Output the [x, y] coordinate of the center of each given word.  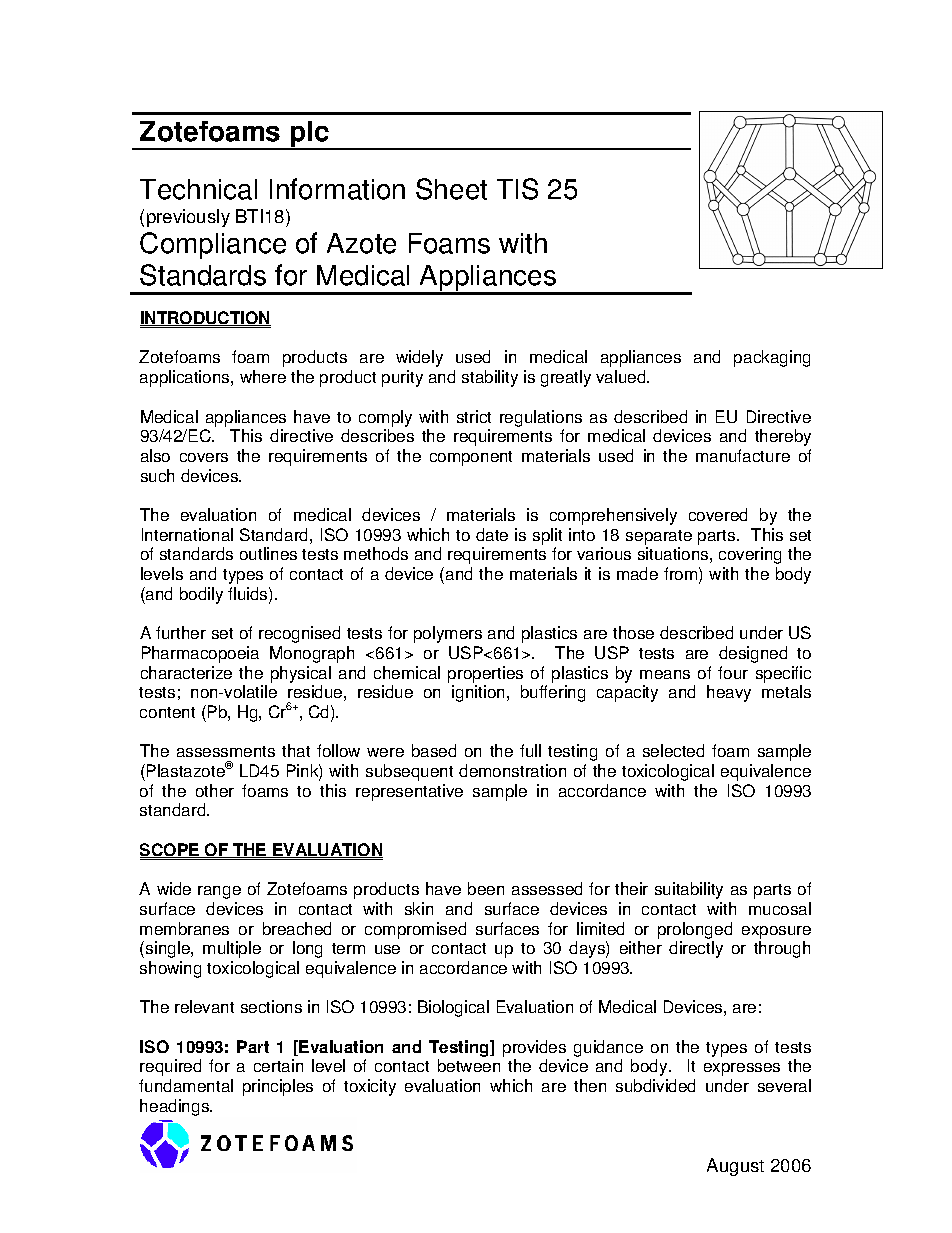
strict [474, 416]
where [263, 376]
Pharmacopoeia [200, 654]
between [469, 1065]
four [733, 672]
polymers [448, 634]
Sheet [451, 189]
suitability [689, 890]
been [486, 888]
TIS [517, 189]
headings [175, 1107]
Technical [198, 189]
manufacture [743, 455]
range [219, 892]
